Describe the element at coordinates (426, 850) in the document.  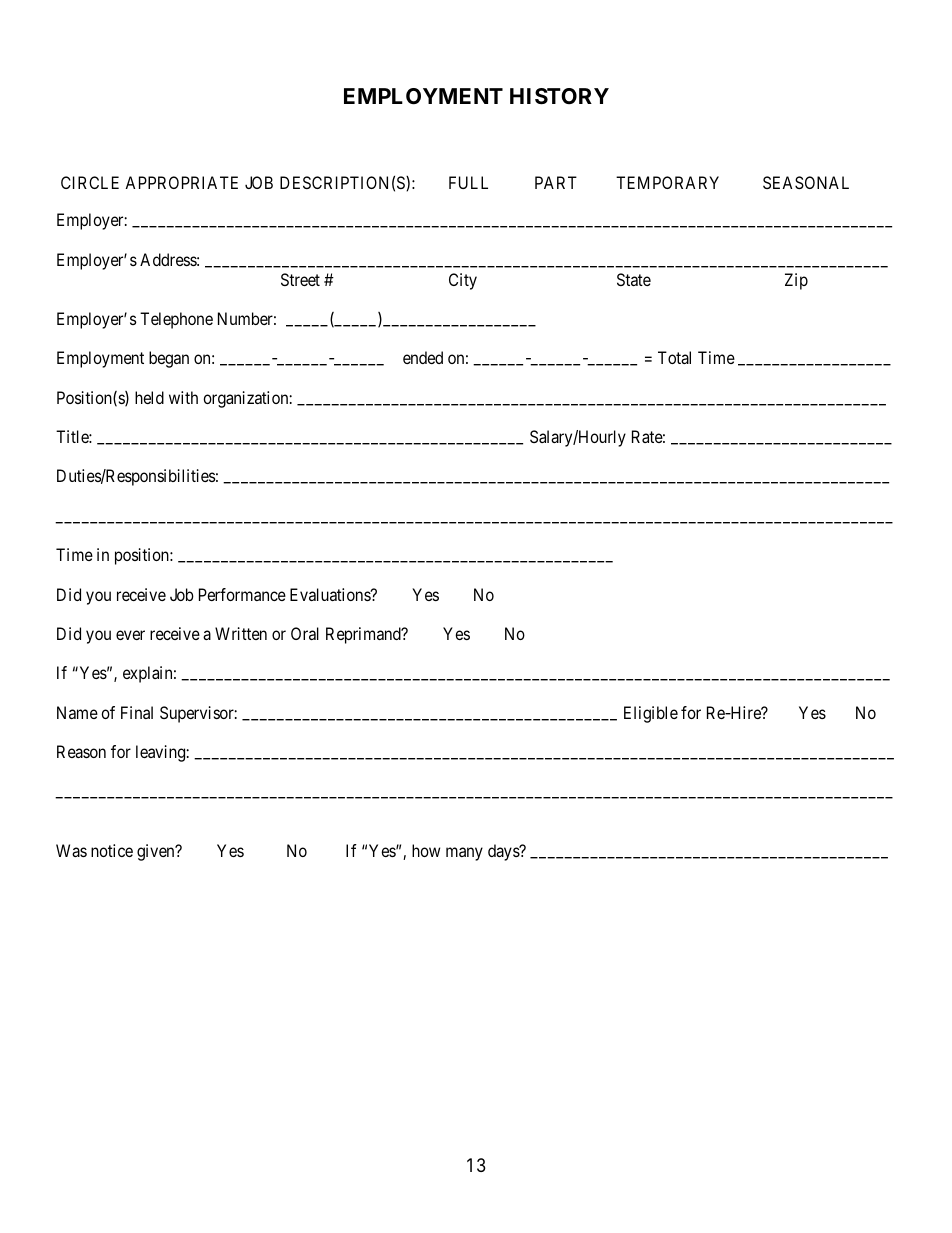
I see `how` at that location.
